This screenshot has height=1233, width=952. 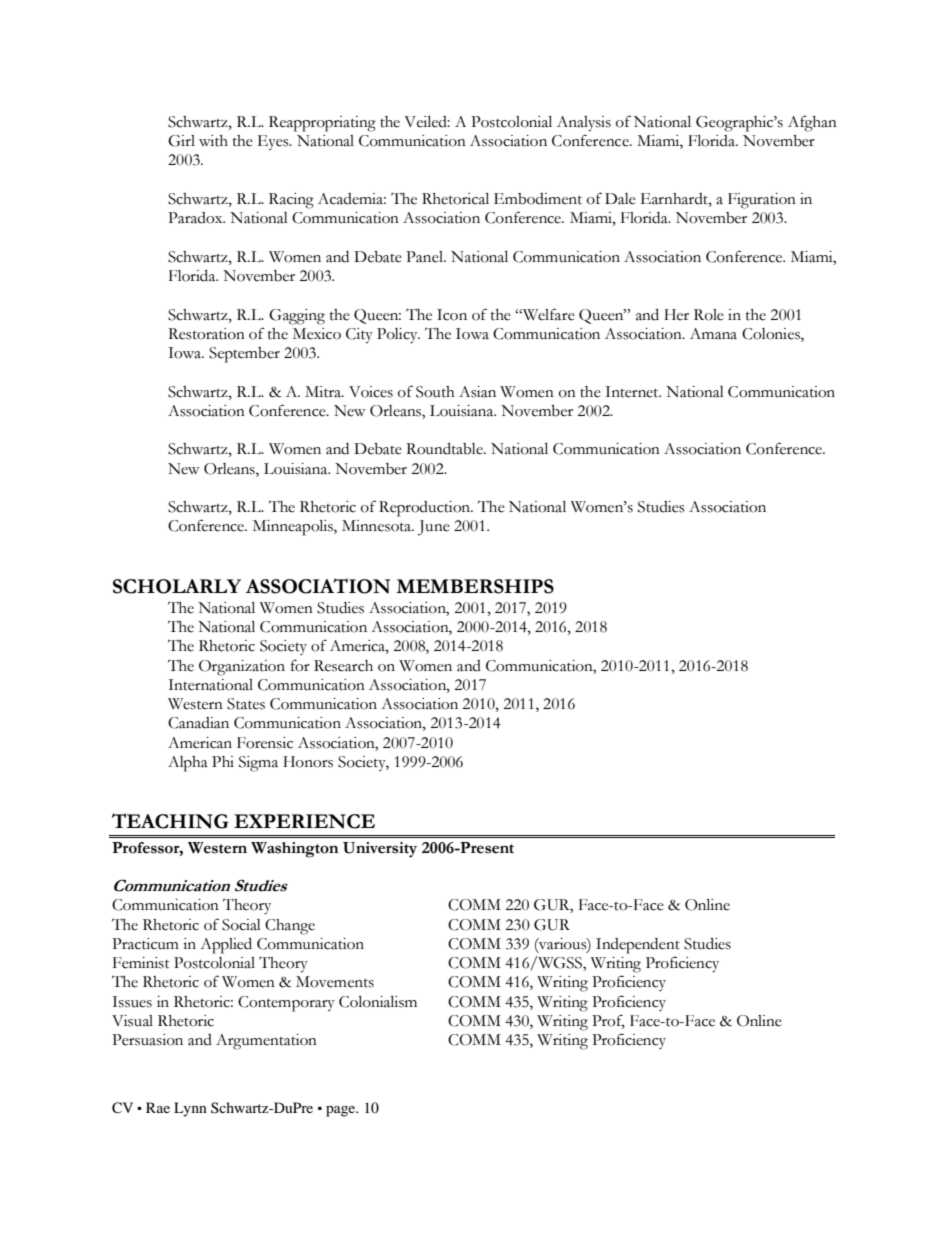 I want to click on June, so click(x=434, y=528).
